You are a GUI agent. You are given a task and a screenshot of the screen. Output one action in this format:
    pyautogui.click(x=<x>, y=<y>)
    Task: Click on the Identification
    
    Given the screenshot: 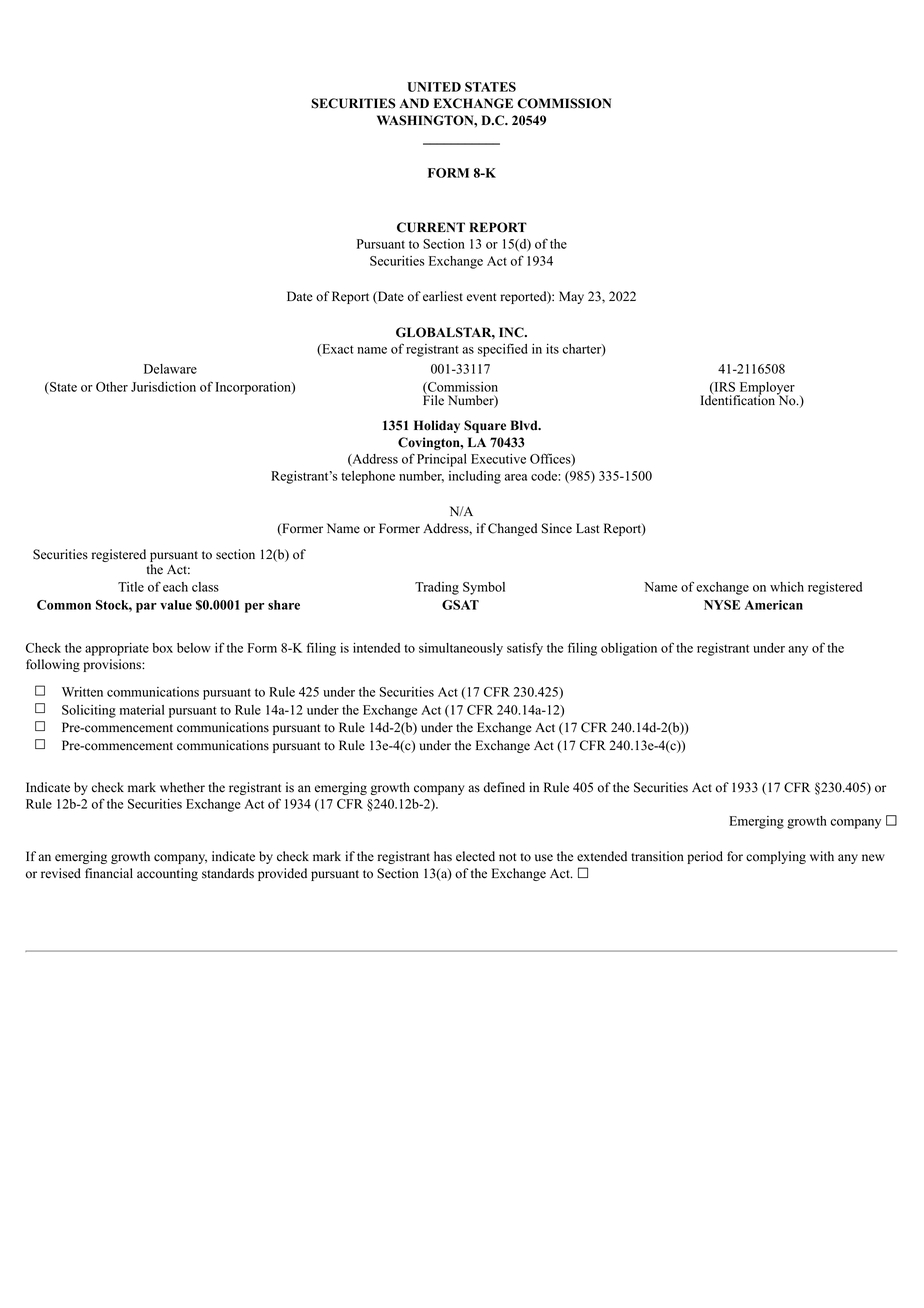 What is the action you would take?
    pyautogui.click(x=738, y=399)
